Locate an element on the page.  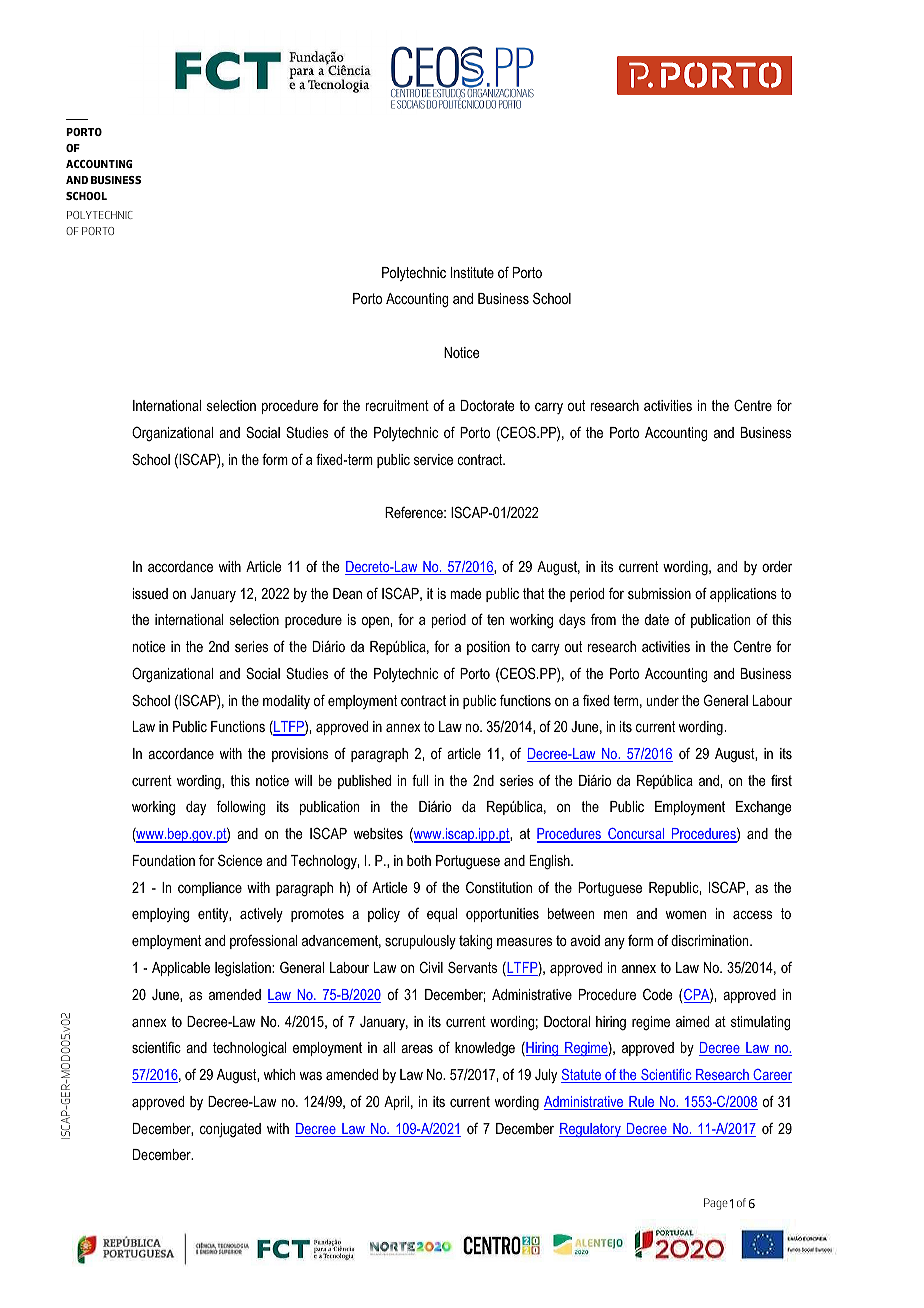
conjugated is located at coordinates (230, 1130).
